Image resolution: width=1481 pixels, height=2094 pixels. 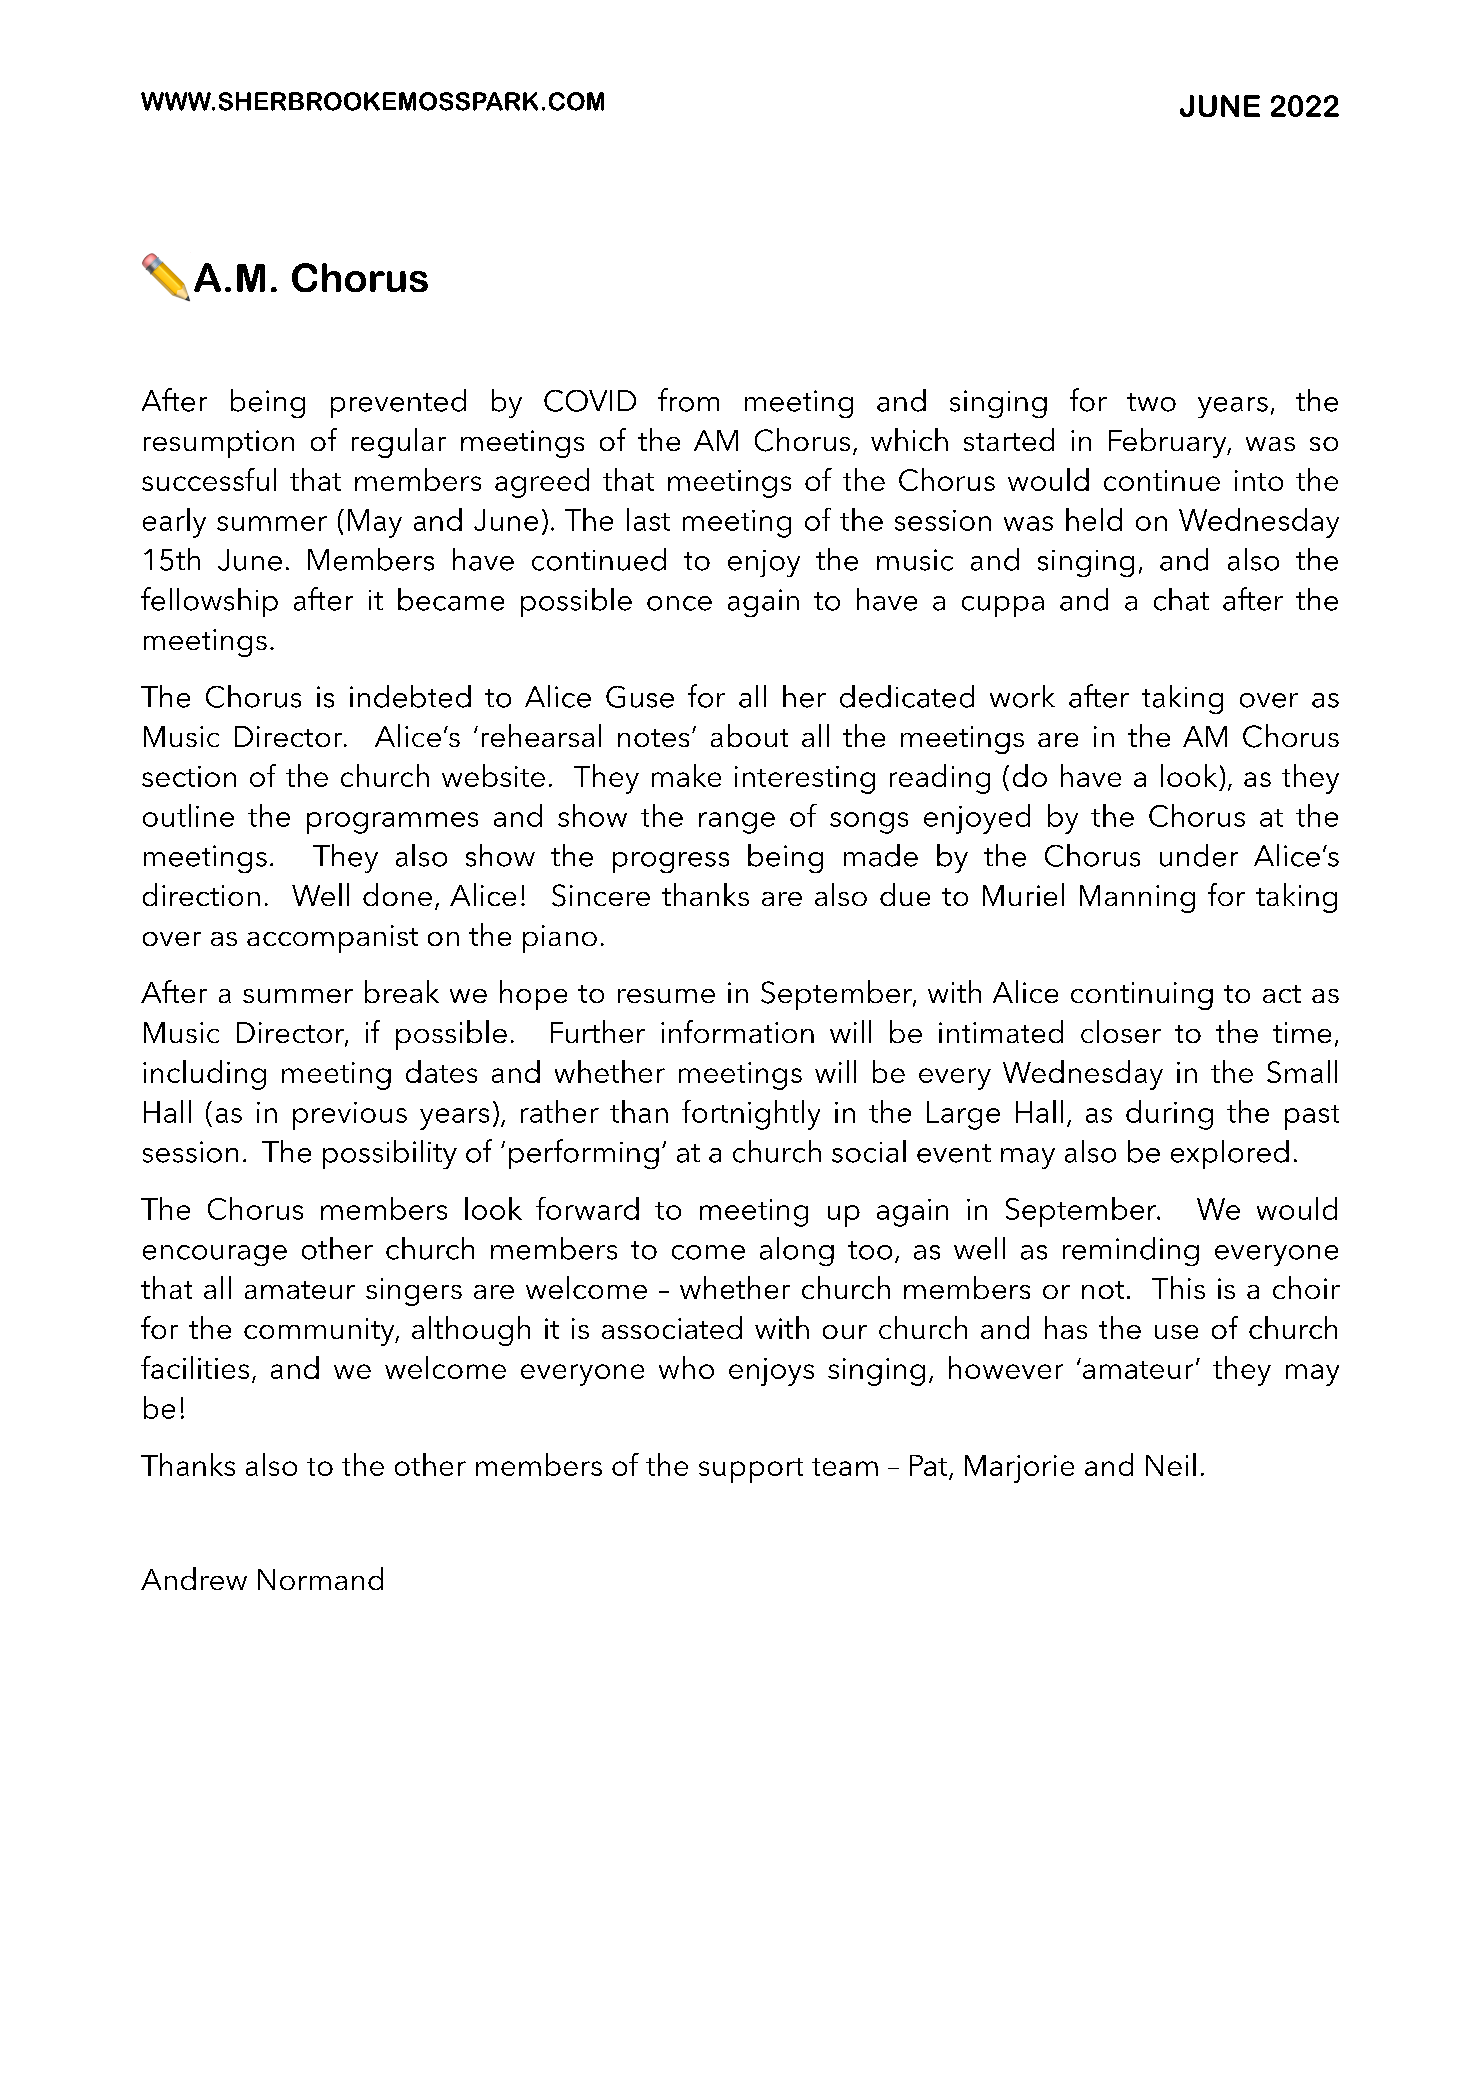 What do you see at coordinates (320, 1578) in the page?
I see `Normand` at bounding box center [320, 1578].
